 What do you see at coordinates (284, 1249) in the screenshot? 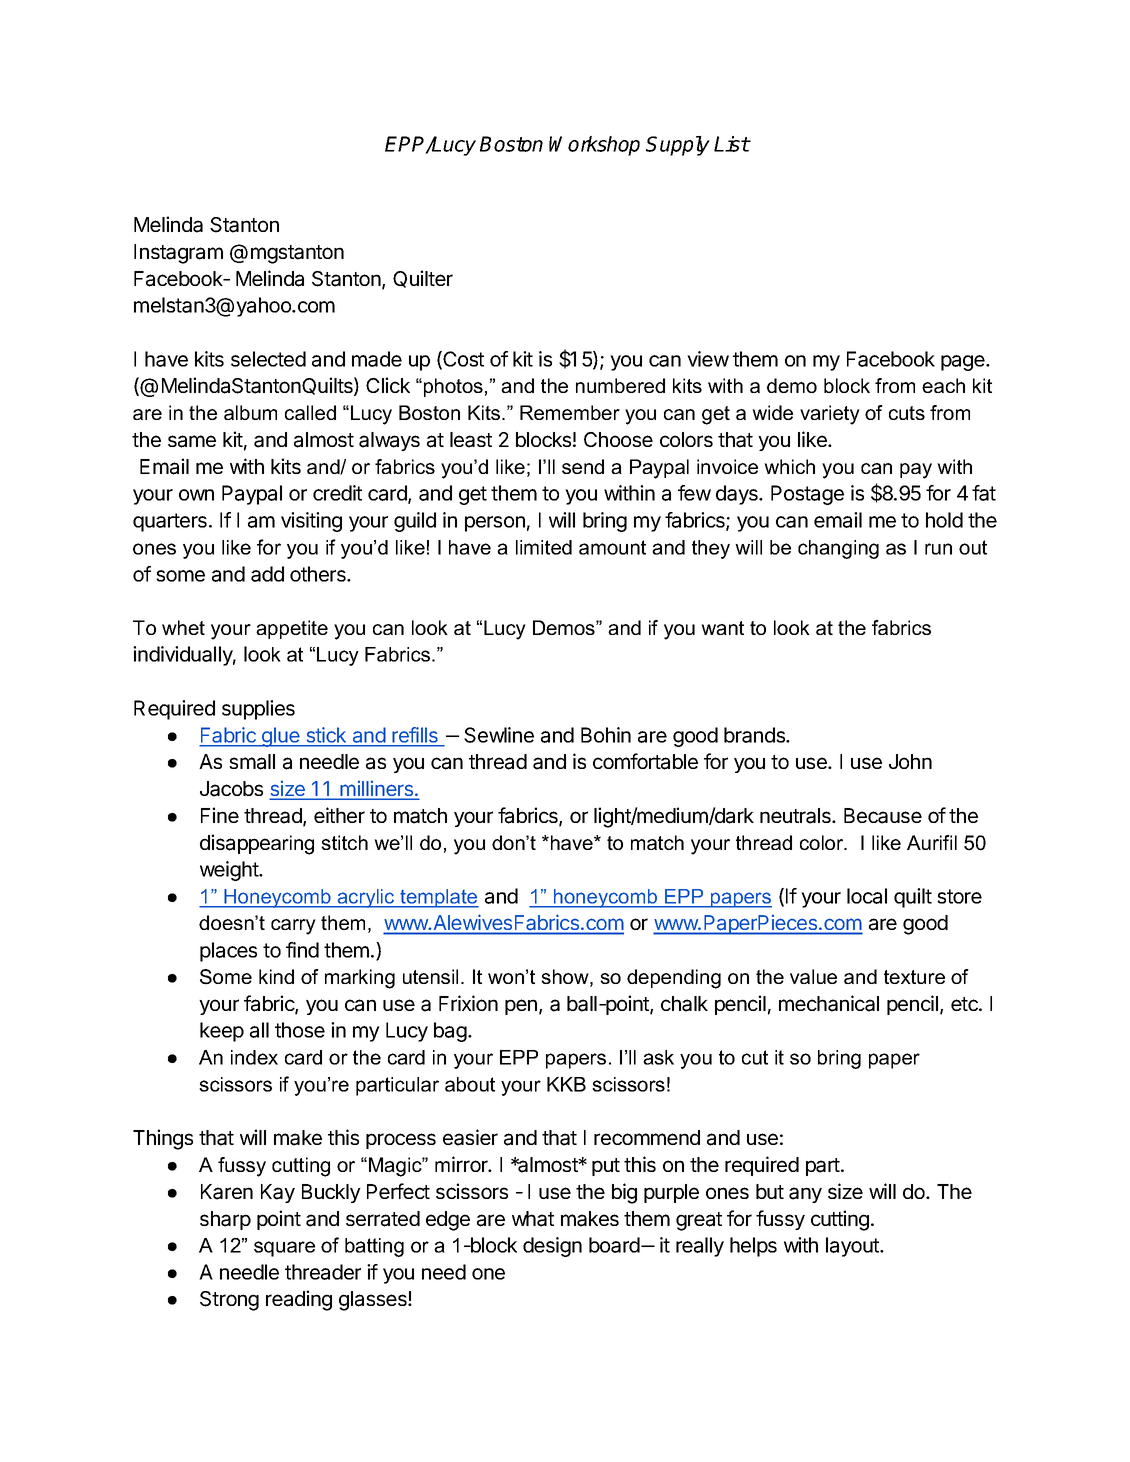
I see `square` at bounding box center [284, 1249].
